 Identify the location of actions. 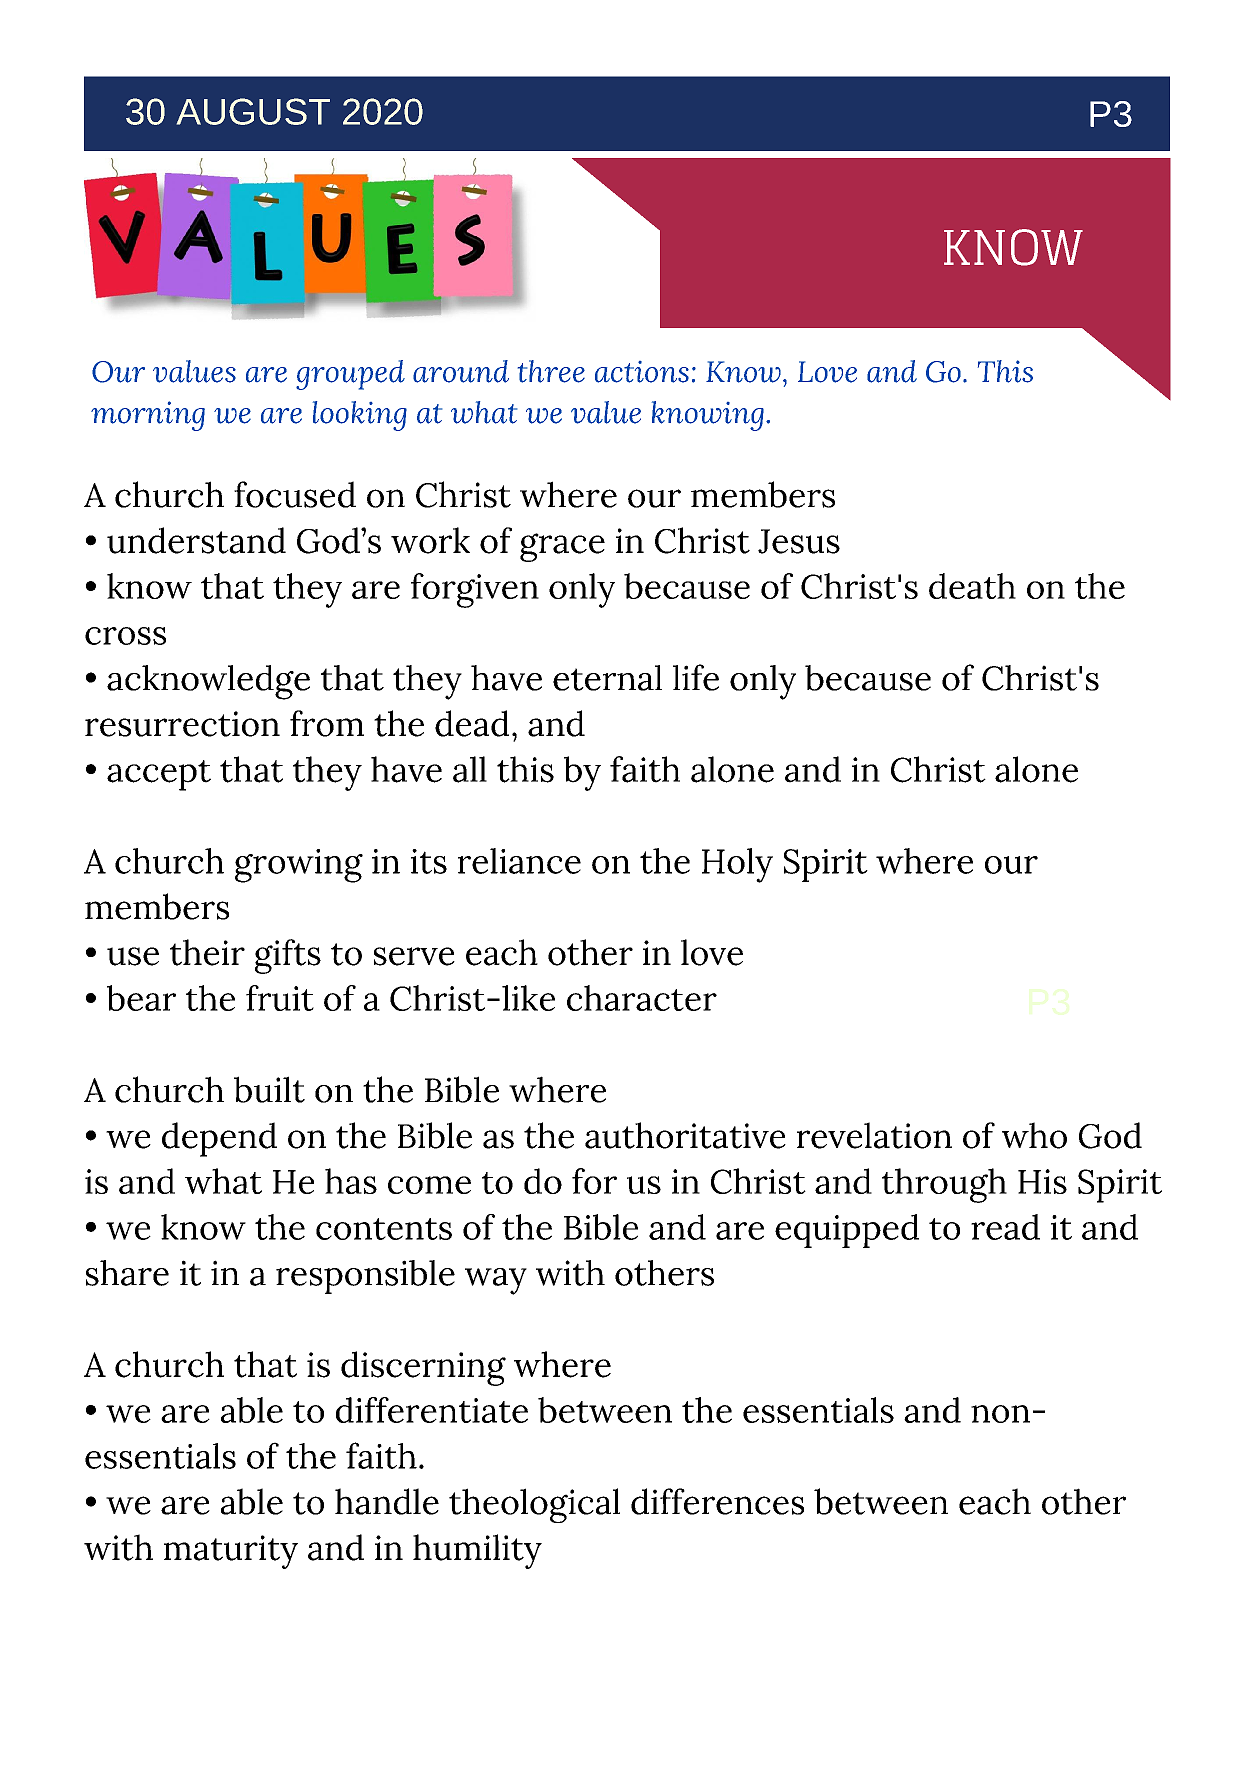
(642, 372).
